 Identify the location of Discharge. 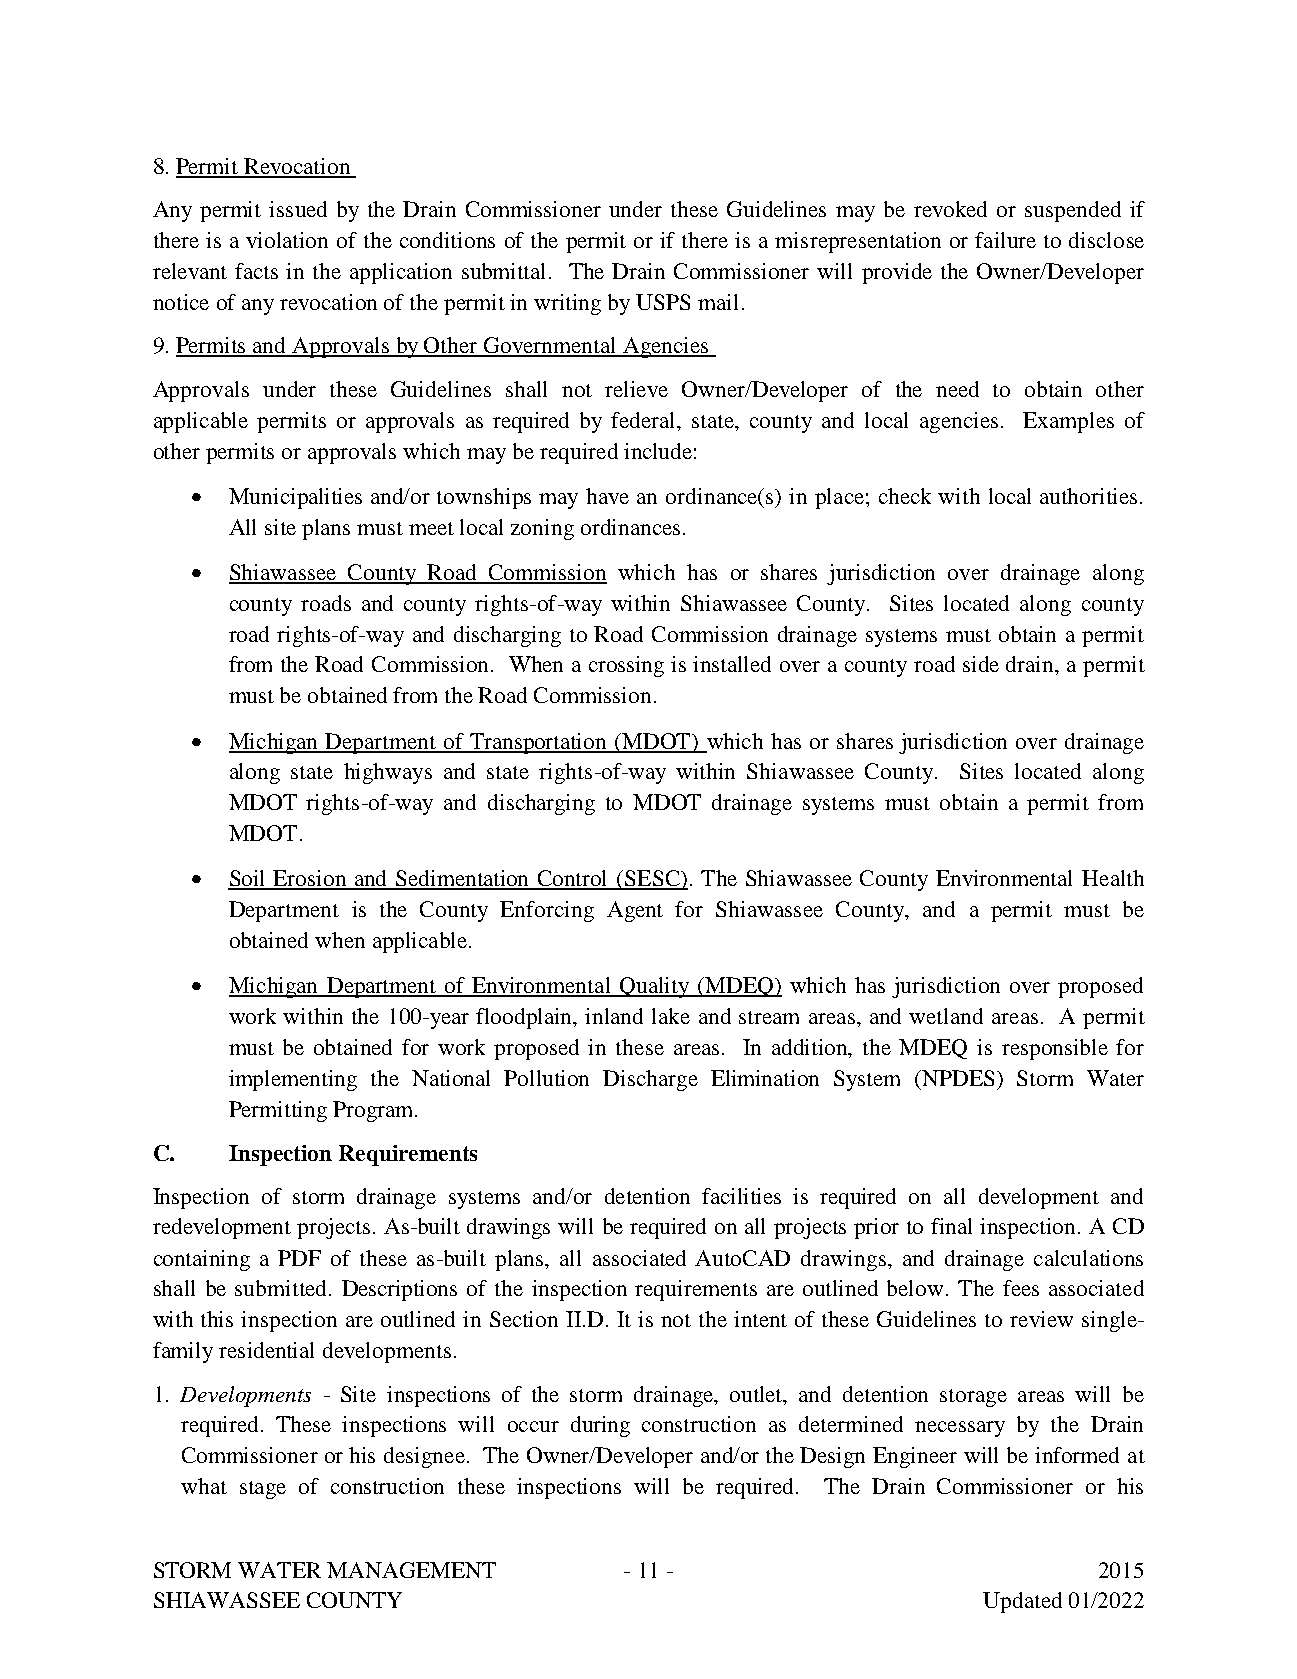
(650, 1080).
